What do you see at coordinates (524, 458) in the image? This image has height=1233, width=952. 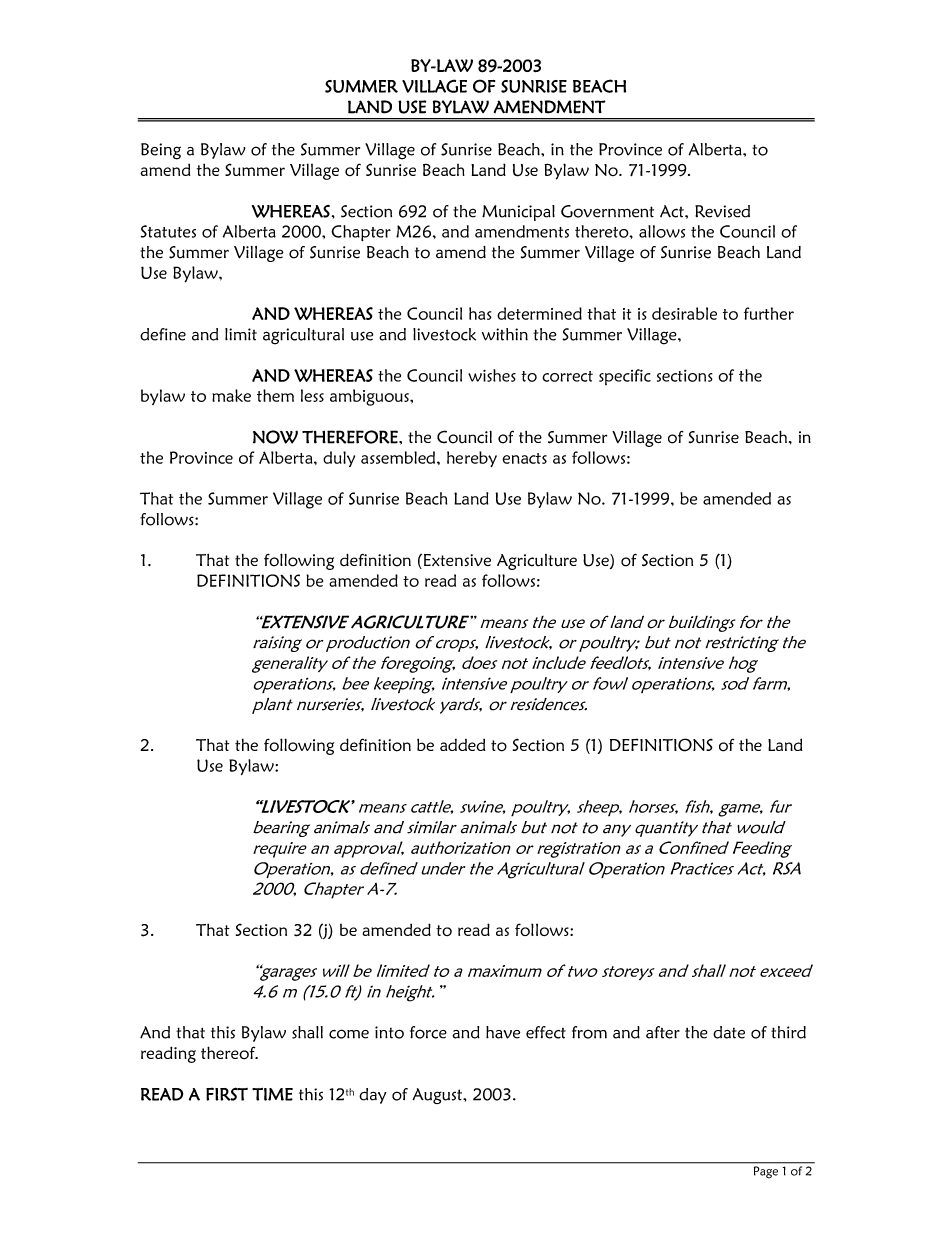 I see `enacts` at bounding box center [524, 458].
